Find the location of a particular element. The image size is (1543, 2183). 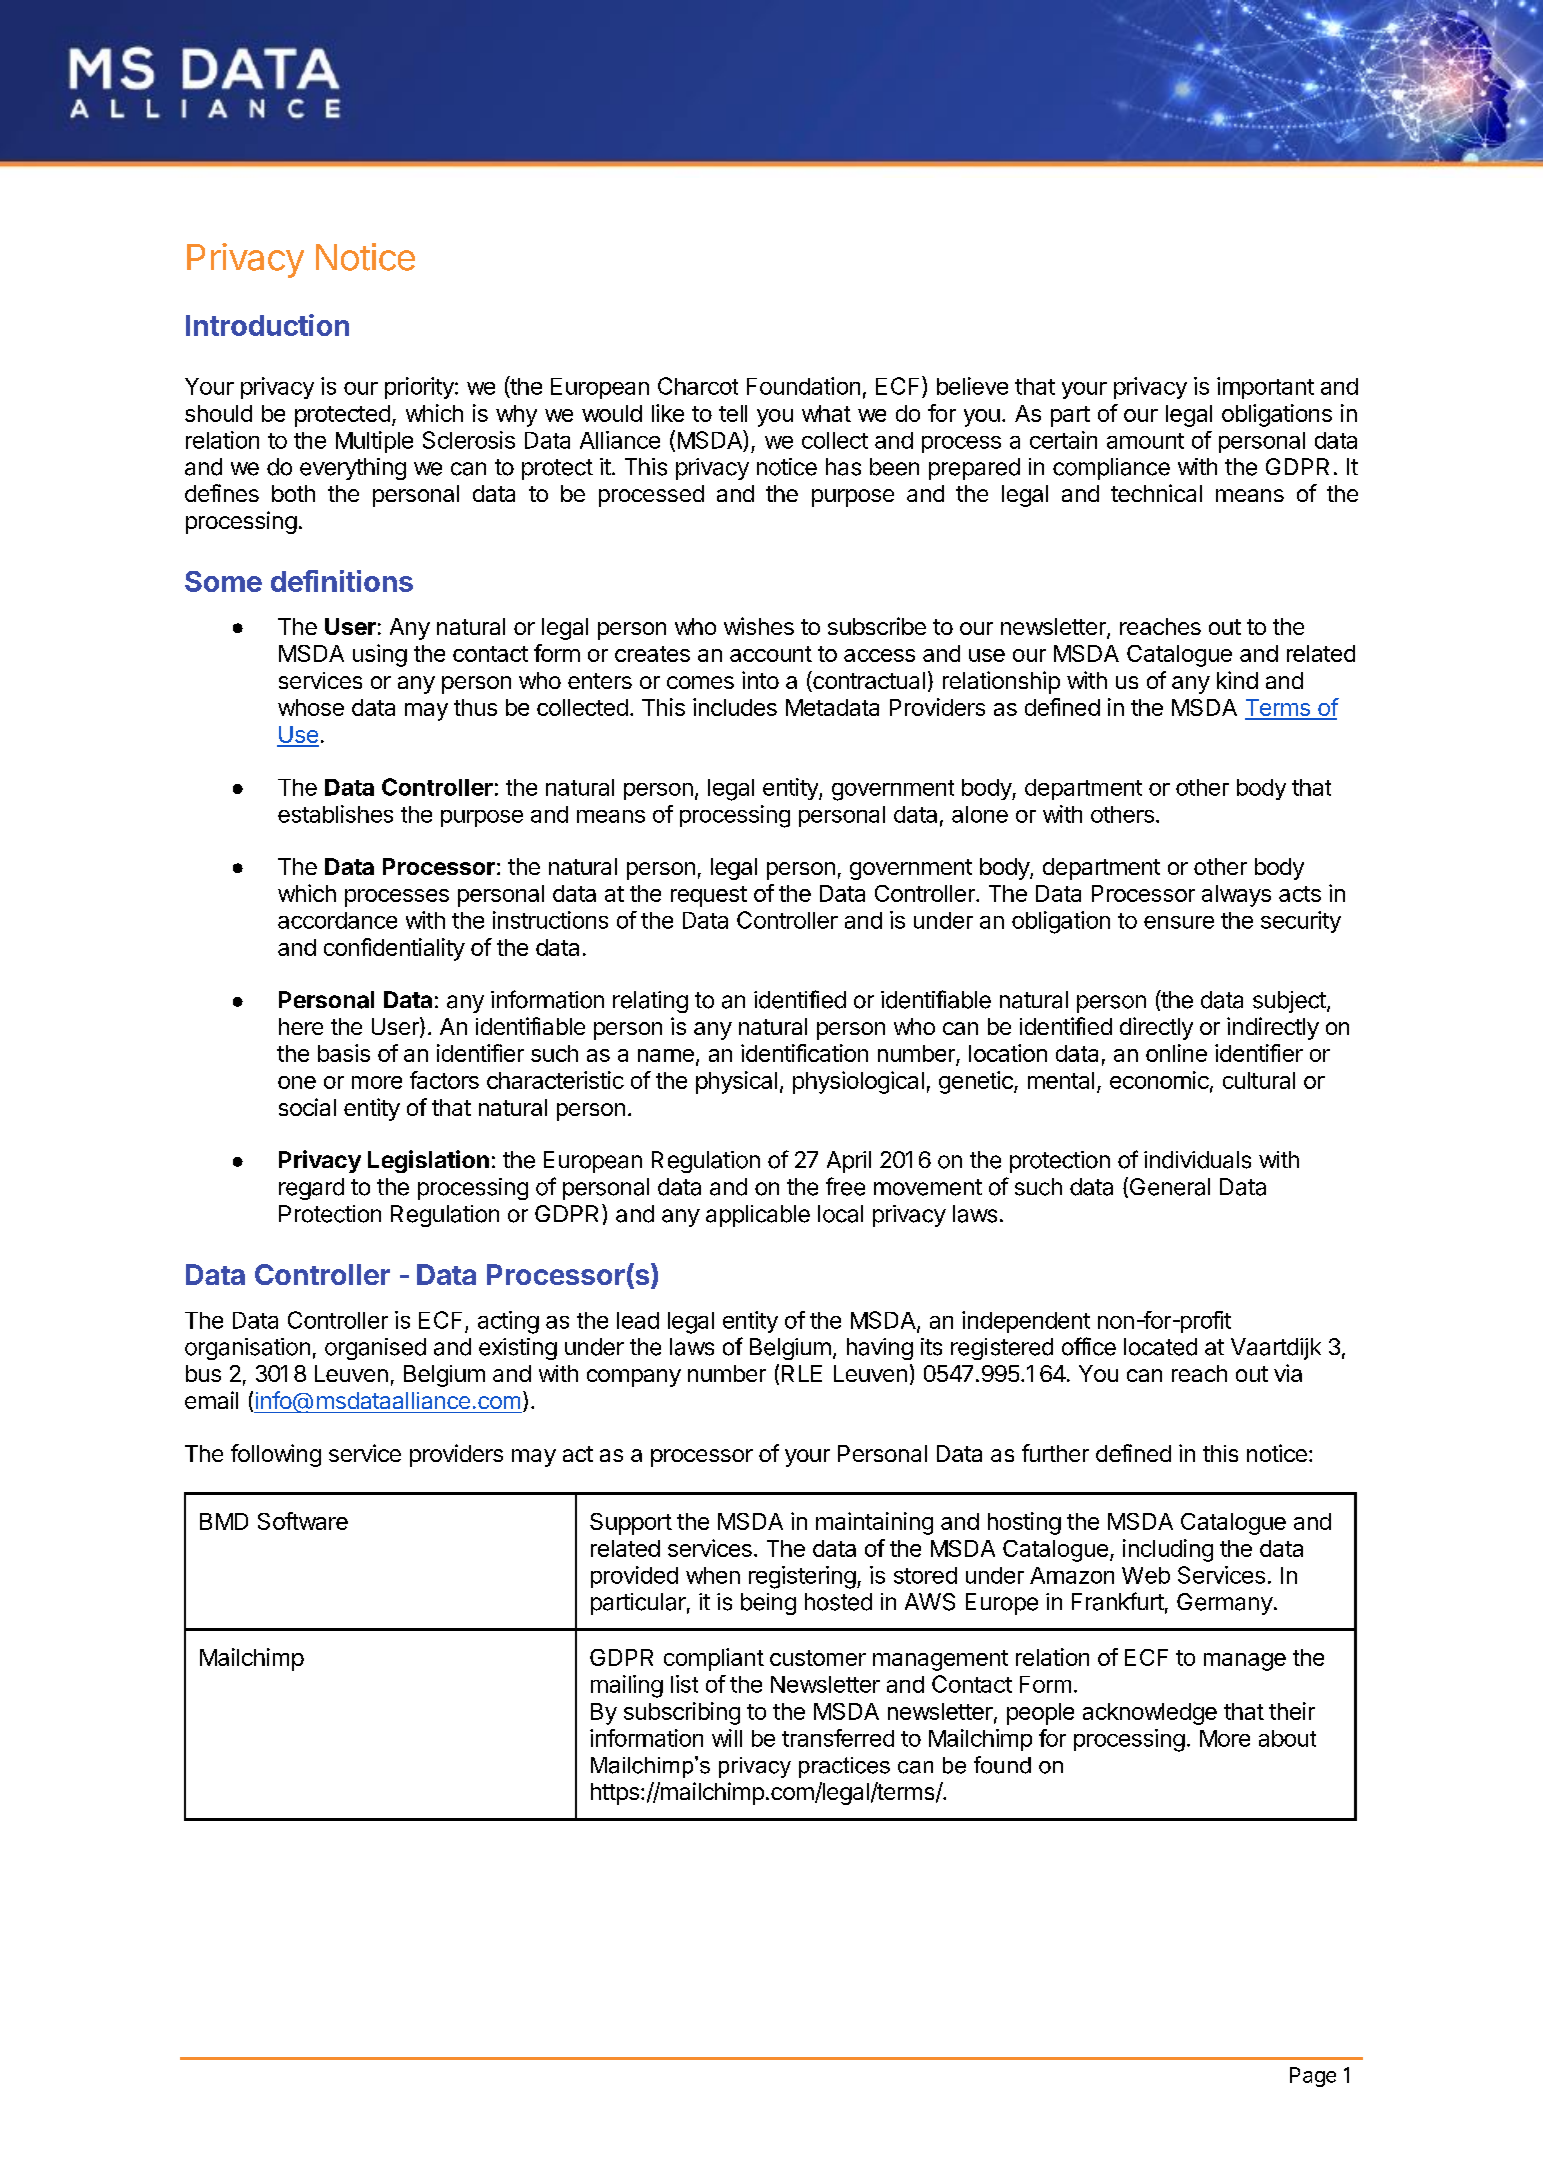

located is located at coordinates (1160, 1347).
